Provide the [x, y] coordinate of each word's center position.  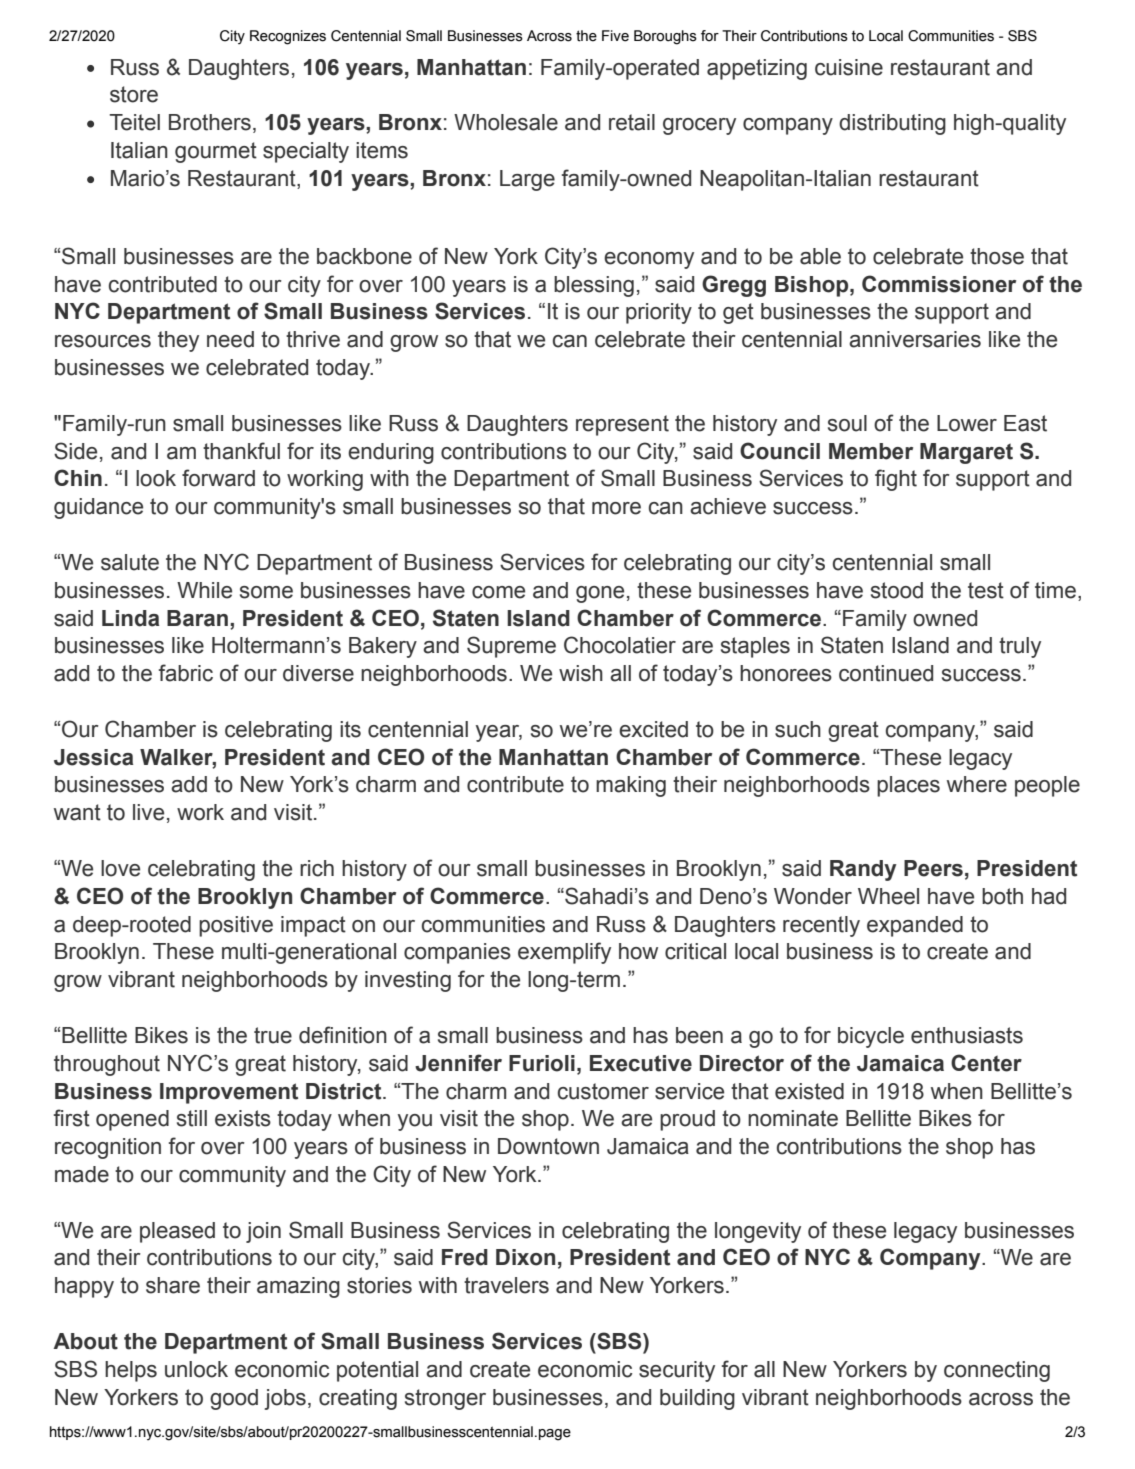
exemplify [564, 953]
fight [896, 480]
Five [615, 36]
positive [236, 926]
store [134, 94]
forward [218, 478]
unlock [196, 1369]
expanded [915, 926]
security [677, 1371]
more [616, 508]
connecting [997, 1371]
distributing [892, 124]
